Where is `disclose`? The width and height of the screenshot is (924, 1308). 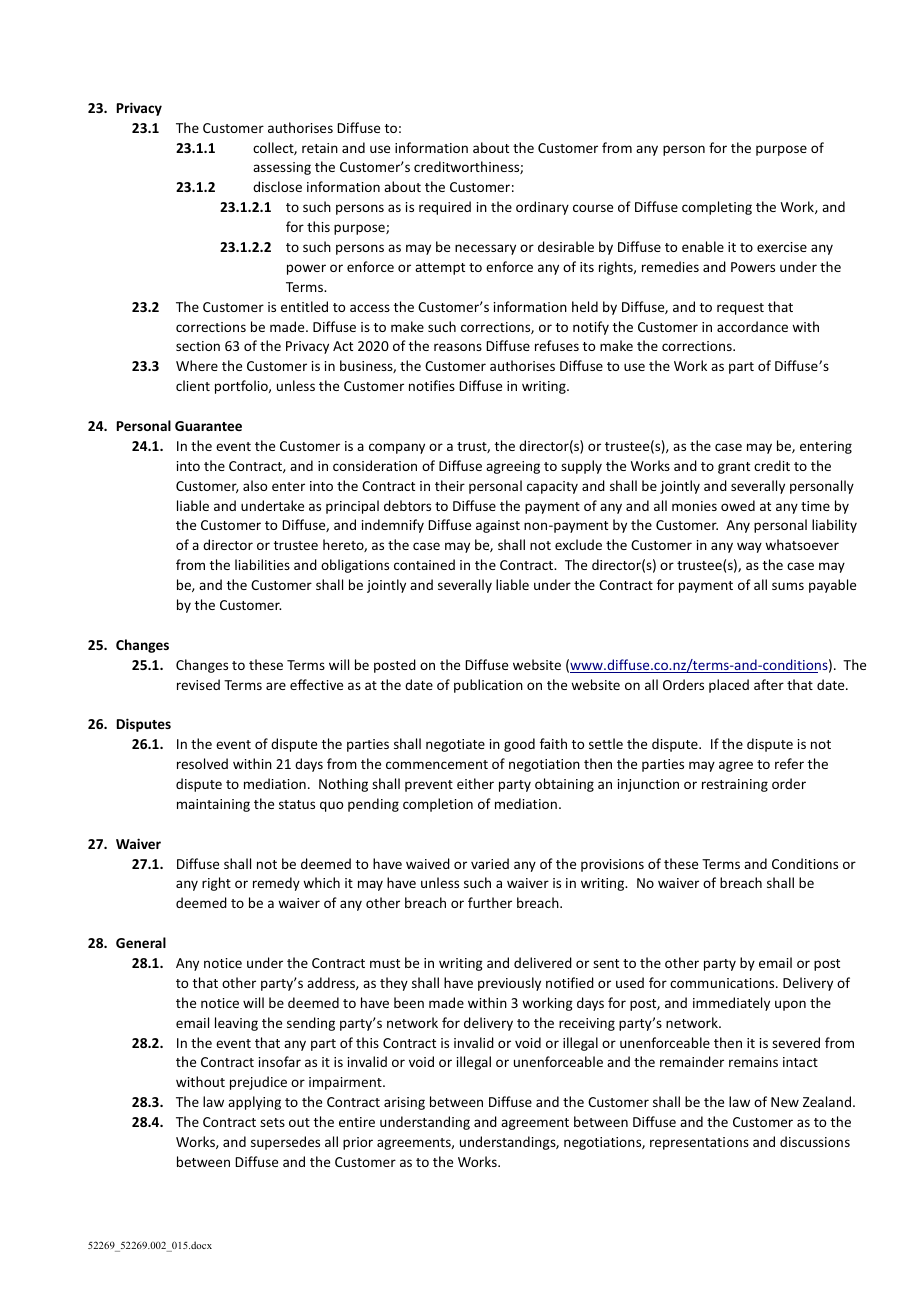 disclose is located at coordinates (277, 186).
